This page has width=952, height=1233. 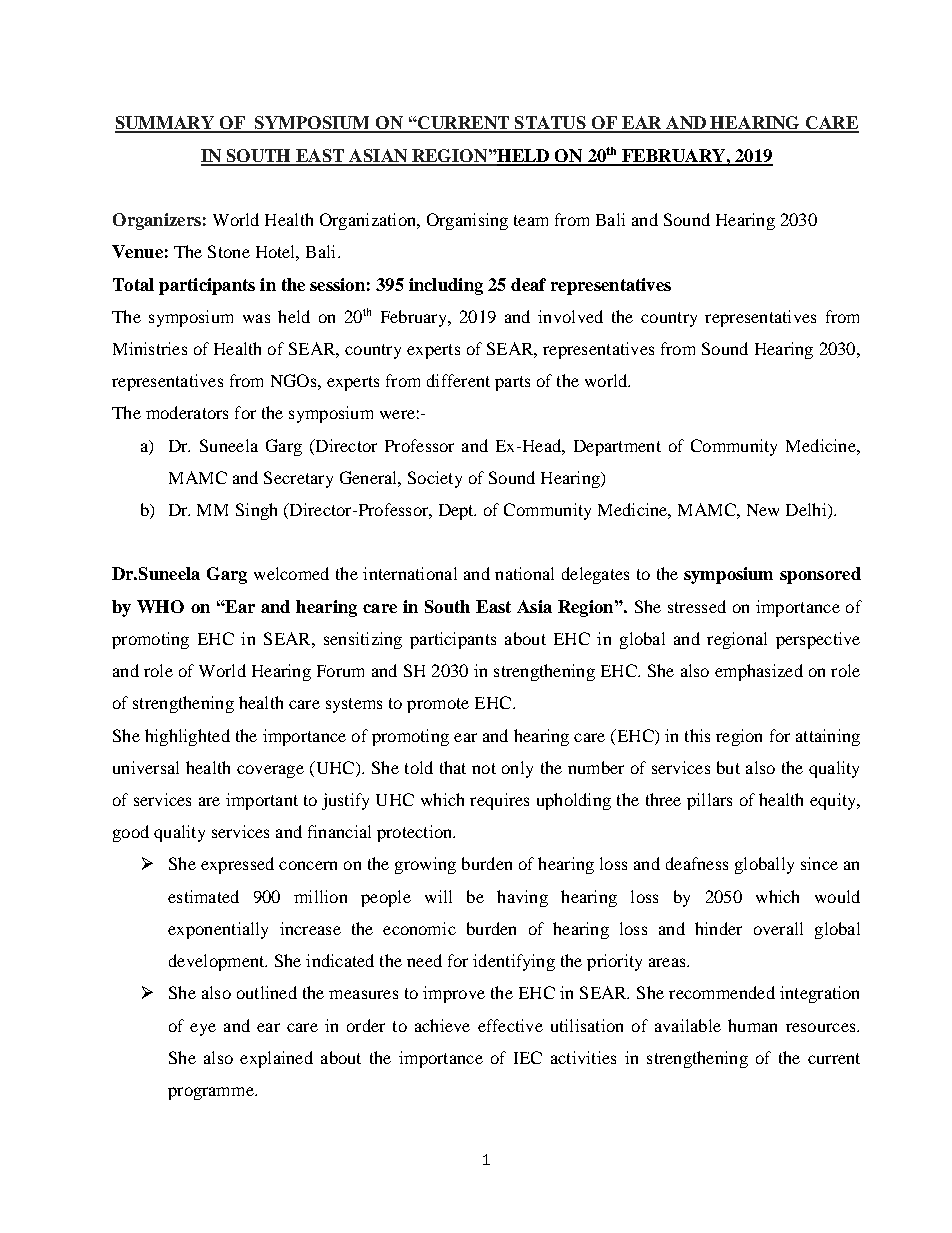 What do you see at coordinates (595, 575) in the page?
I see `delegates` at bounding box center [595, 575].
